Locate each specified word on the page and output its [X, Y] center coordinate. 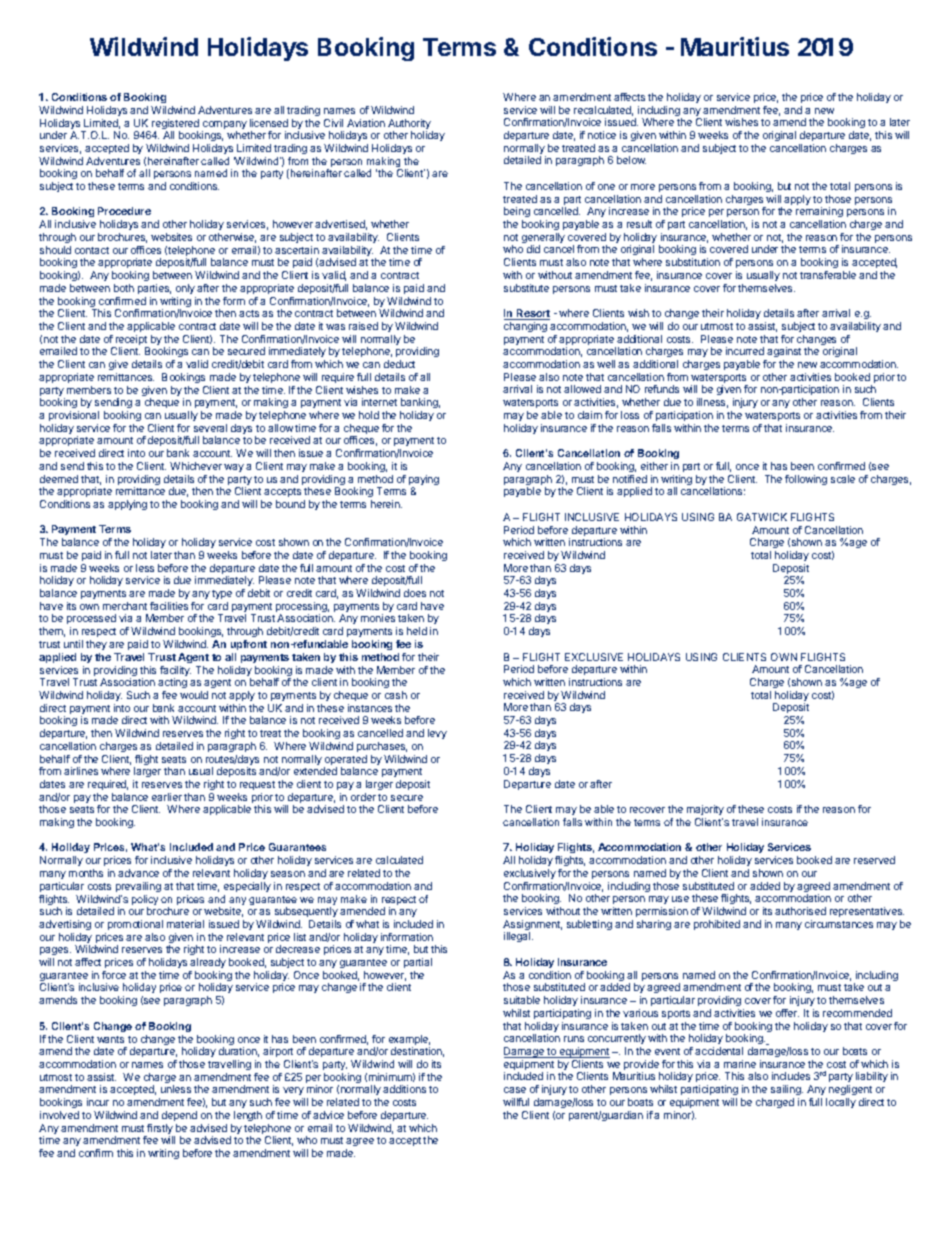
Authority [410, 125]
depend [179, 1116]
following [806, 480]
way [234, 468]
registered [175, 125]
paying [424, 481]
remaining [819, 214]
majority [705, 810]
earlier [167, 797]
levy [437, 734]
